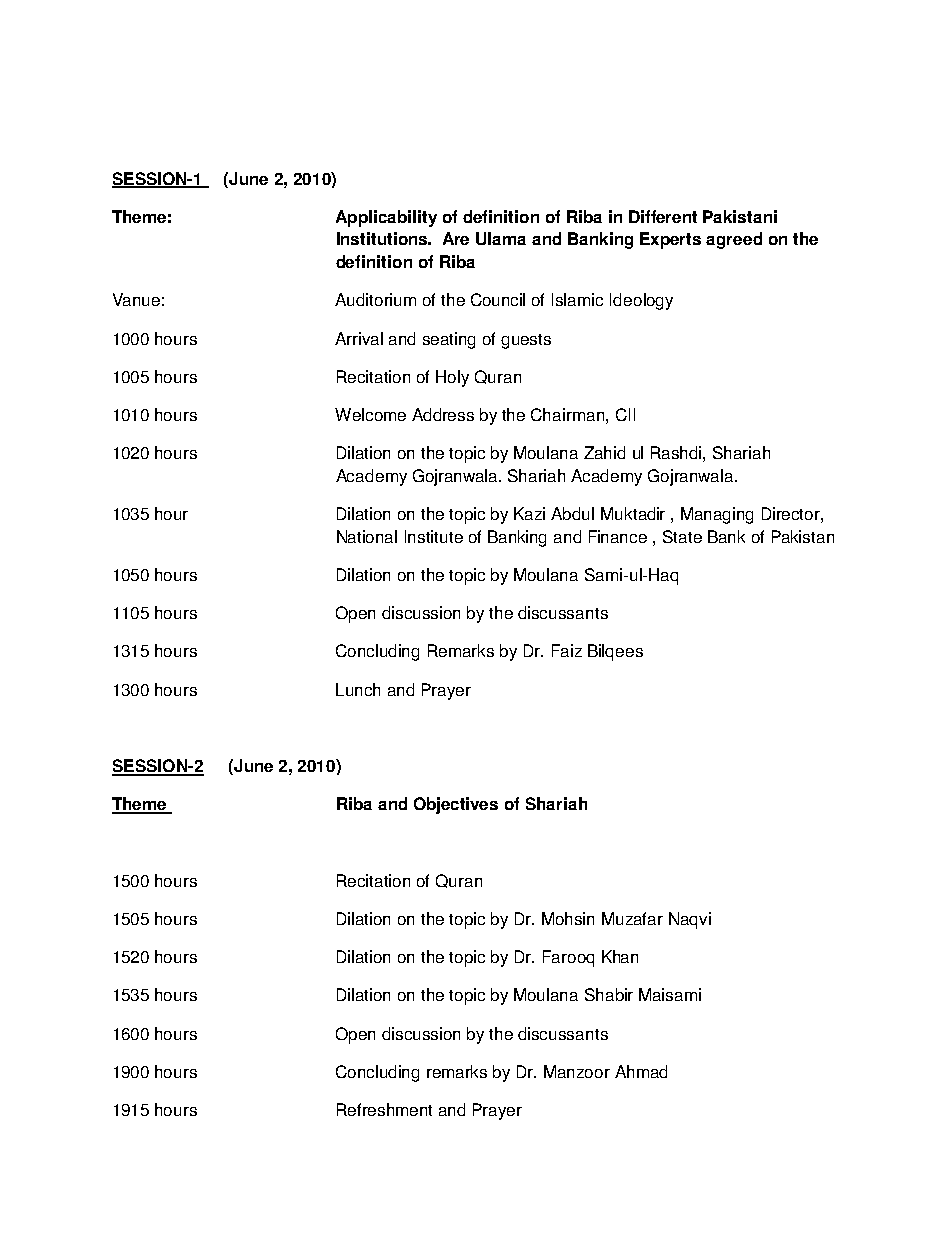 This screenshot has width=952, height=1233. I want to click on Welcome, so click(370, 414).
